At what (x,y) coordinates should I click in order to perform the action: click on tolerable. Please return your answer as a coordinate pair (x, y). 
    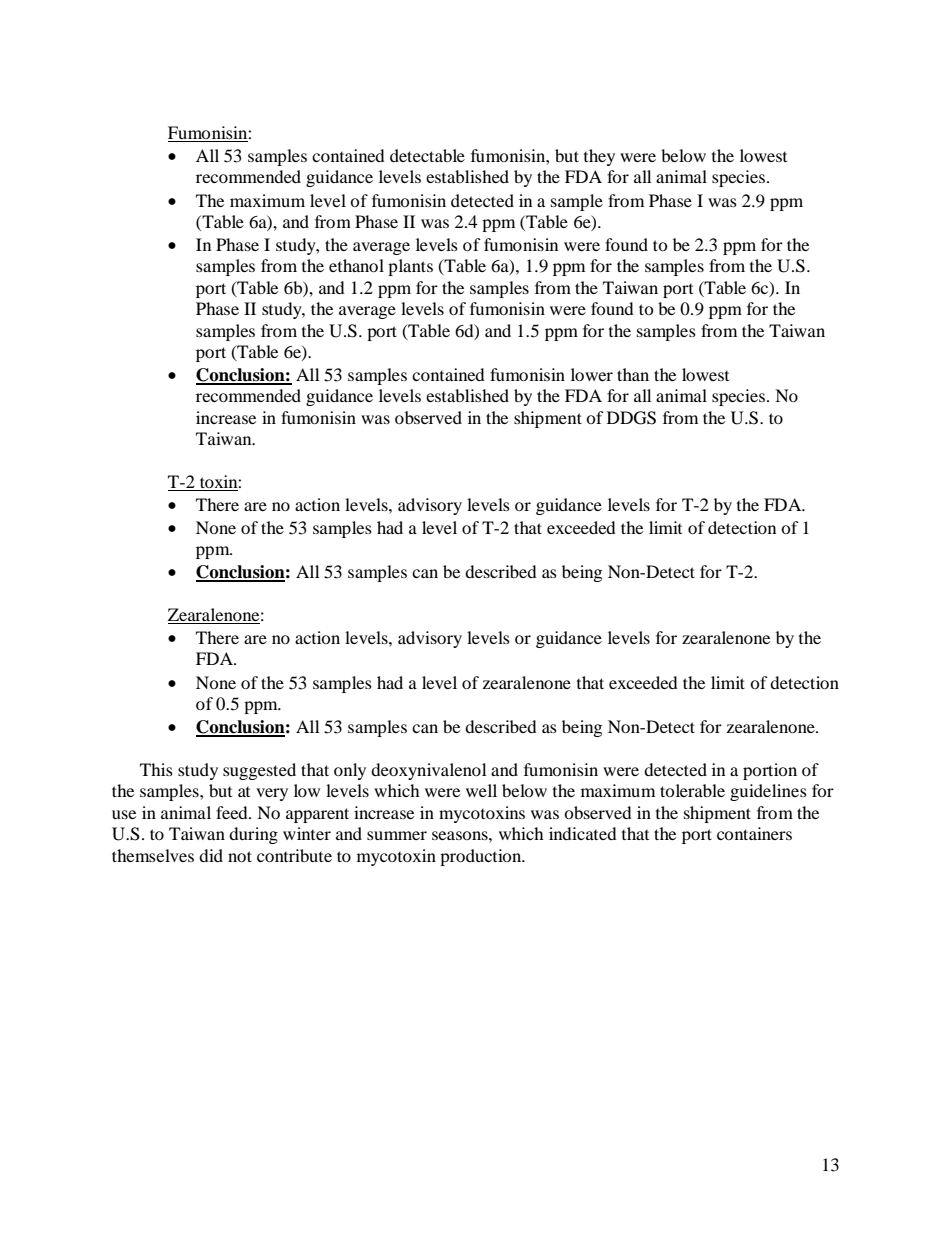
    Looking at the image, I should click on (692, 790).
